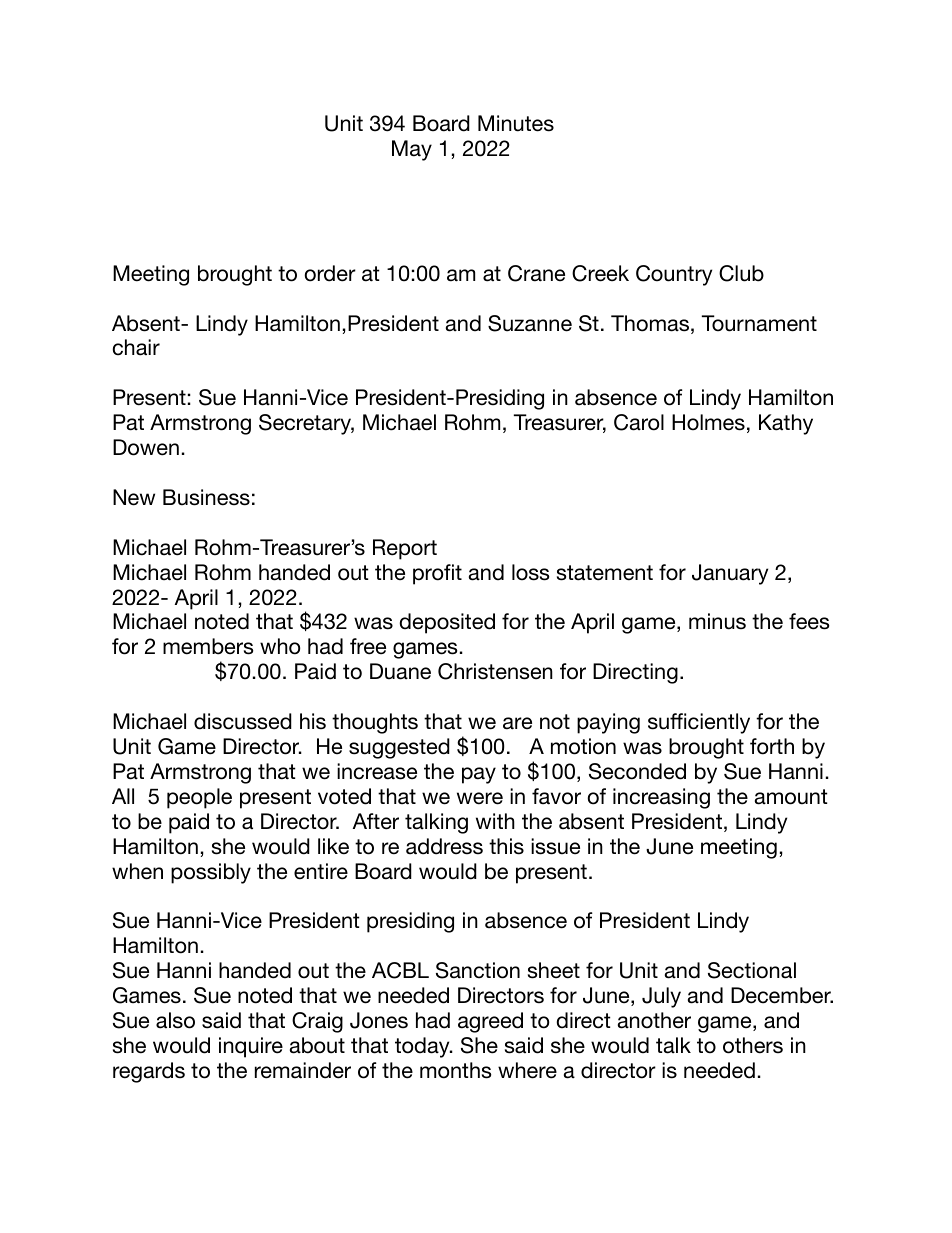  What do you see at coordinates (175, 1020) in the screenshot?
I see `also` at bounding box center [175, 1020].
